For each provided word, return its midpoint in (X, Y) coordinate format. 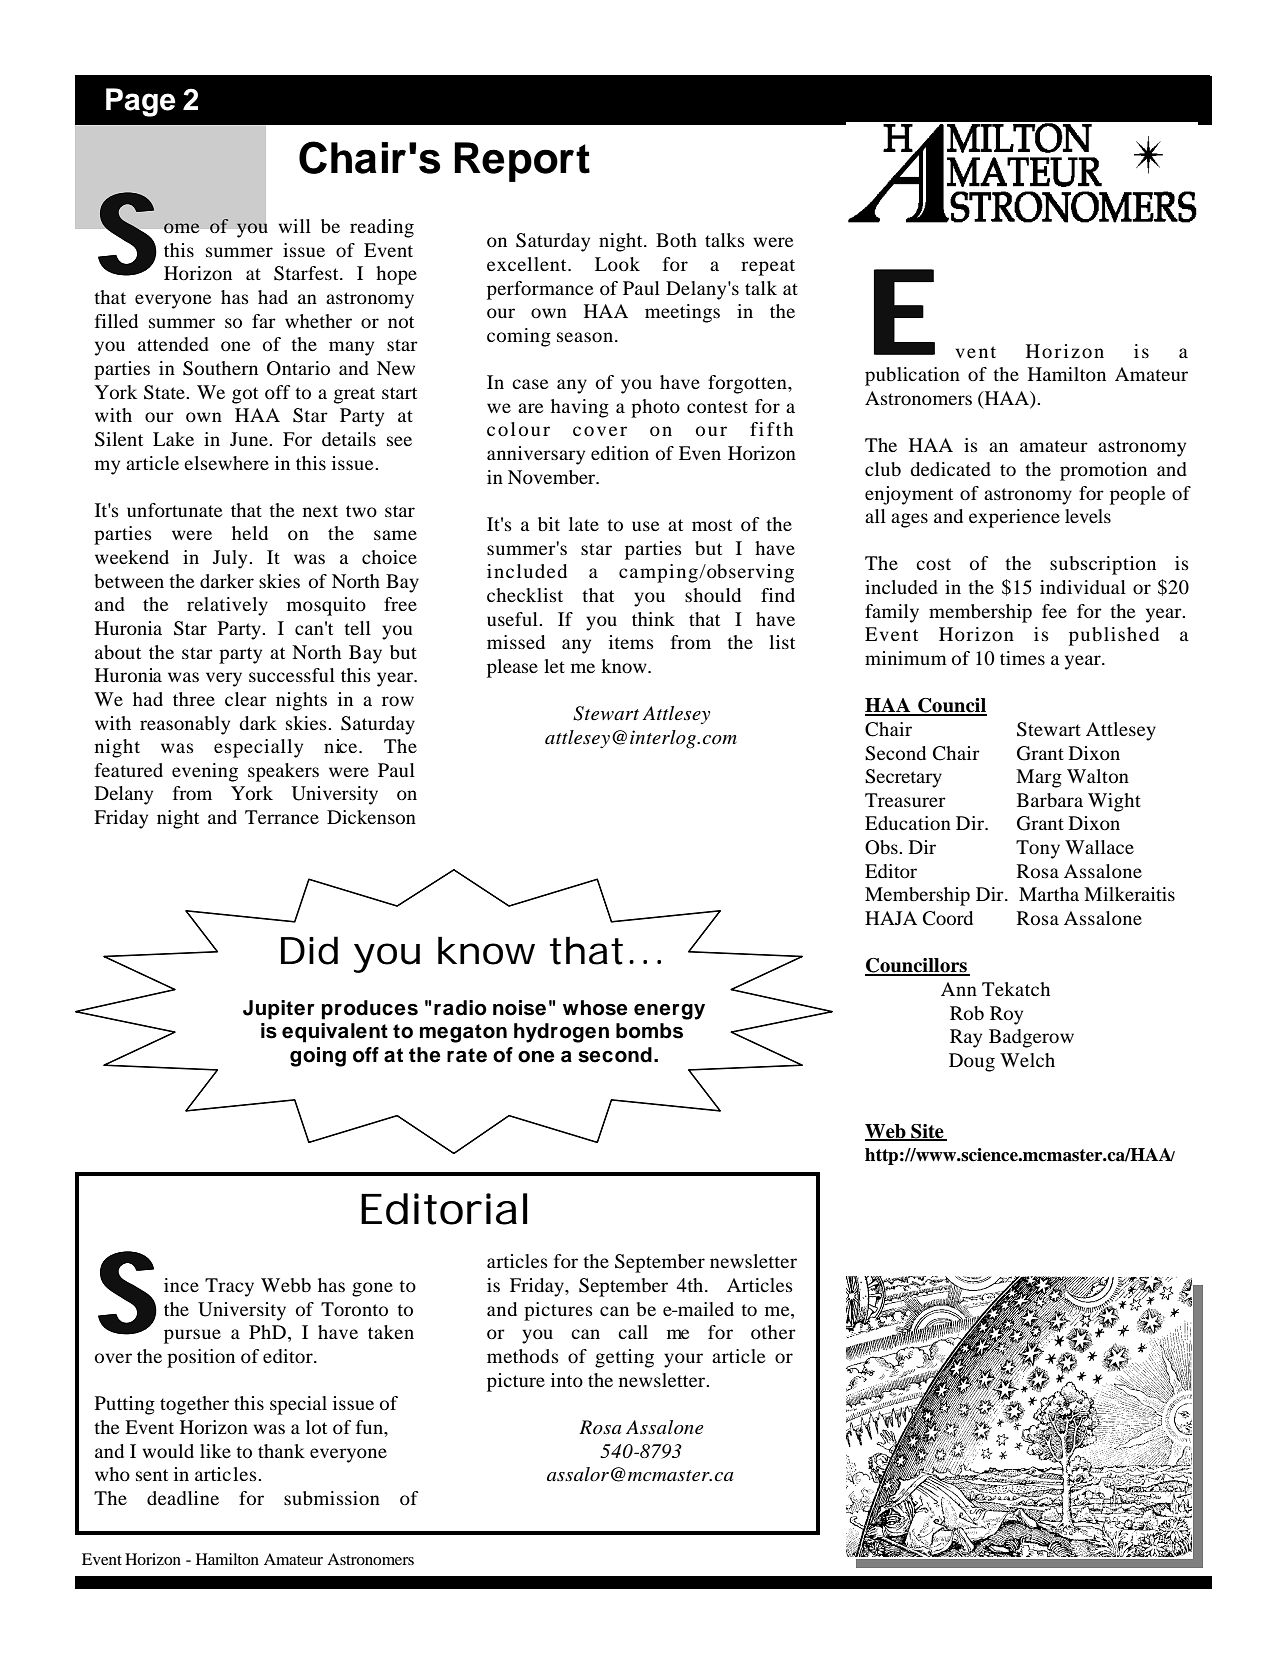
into (567, 1380)
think (653, 619)
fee (1054, 611)
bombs (649, 1031)
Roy (1006, 1015)
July (231, 559)
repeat (768, 267)
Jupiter (279, 1010)
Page (141, 102)
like (215, 1451)
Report (522, 162)
